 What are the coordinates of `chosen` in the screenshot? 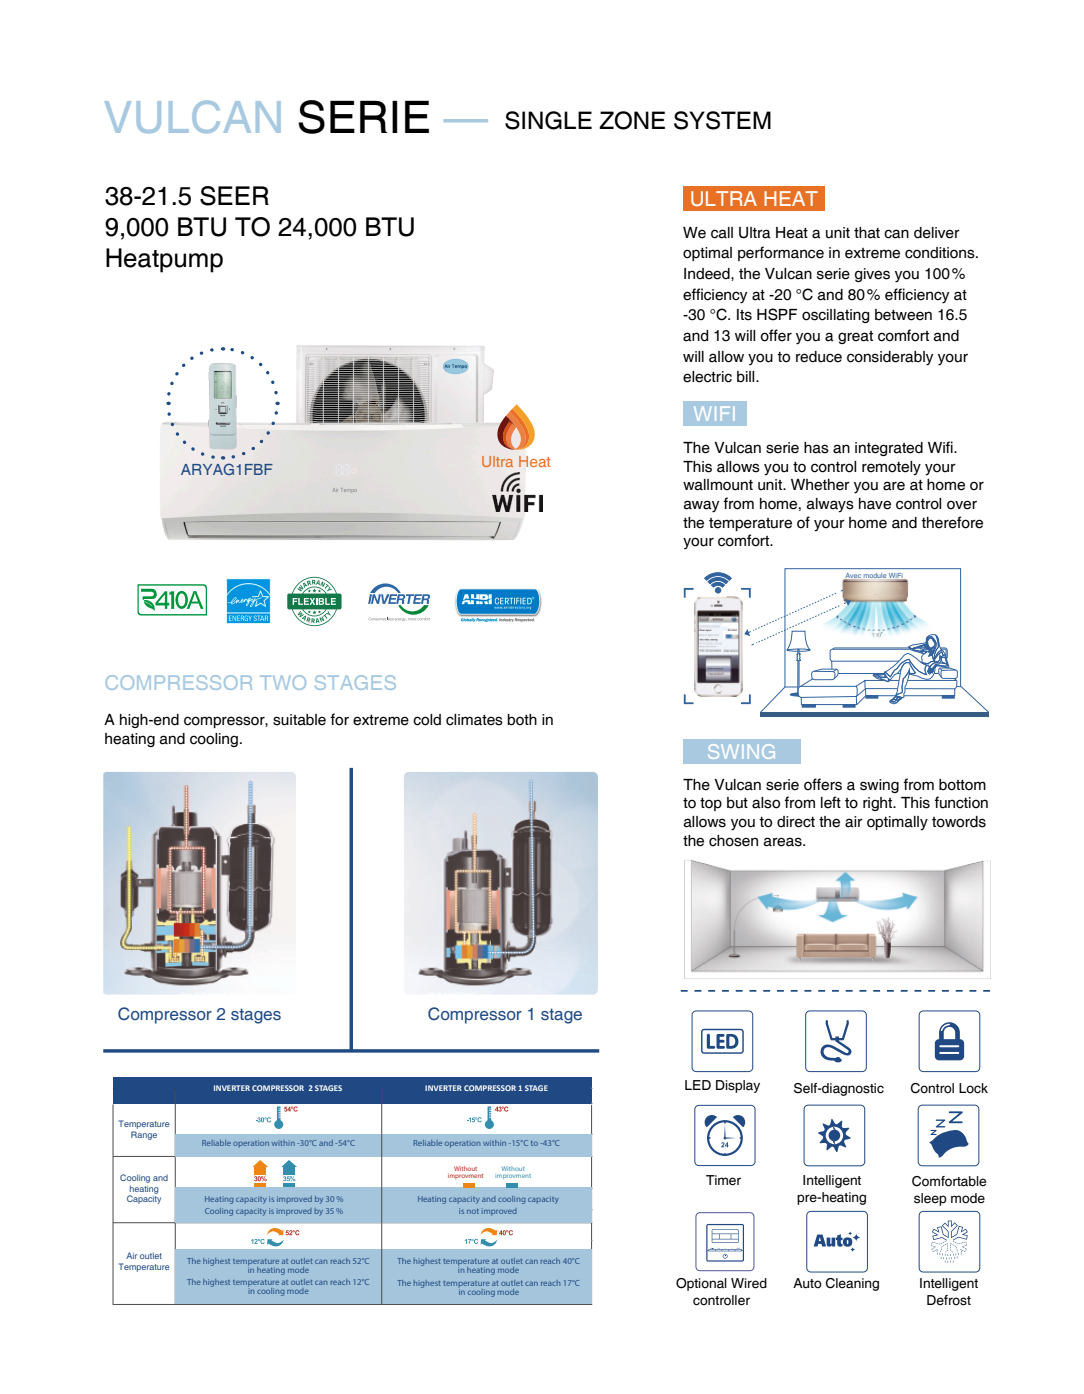 It's located at (733, 841).
